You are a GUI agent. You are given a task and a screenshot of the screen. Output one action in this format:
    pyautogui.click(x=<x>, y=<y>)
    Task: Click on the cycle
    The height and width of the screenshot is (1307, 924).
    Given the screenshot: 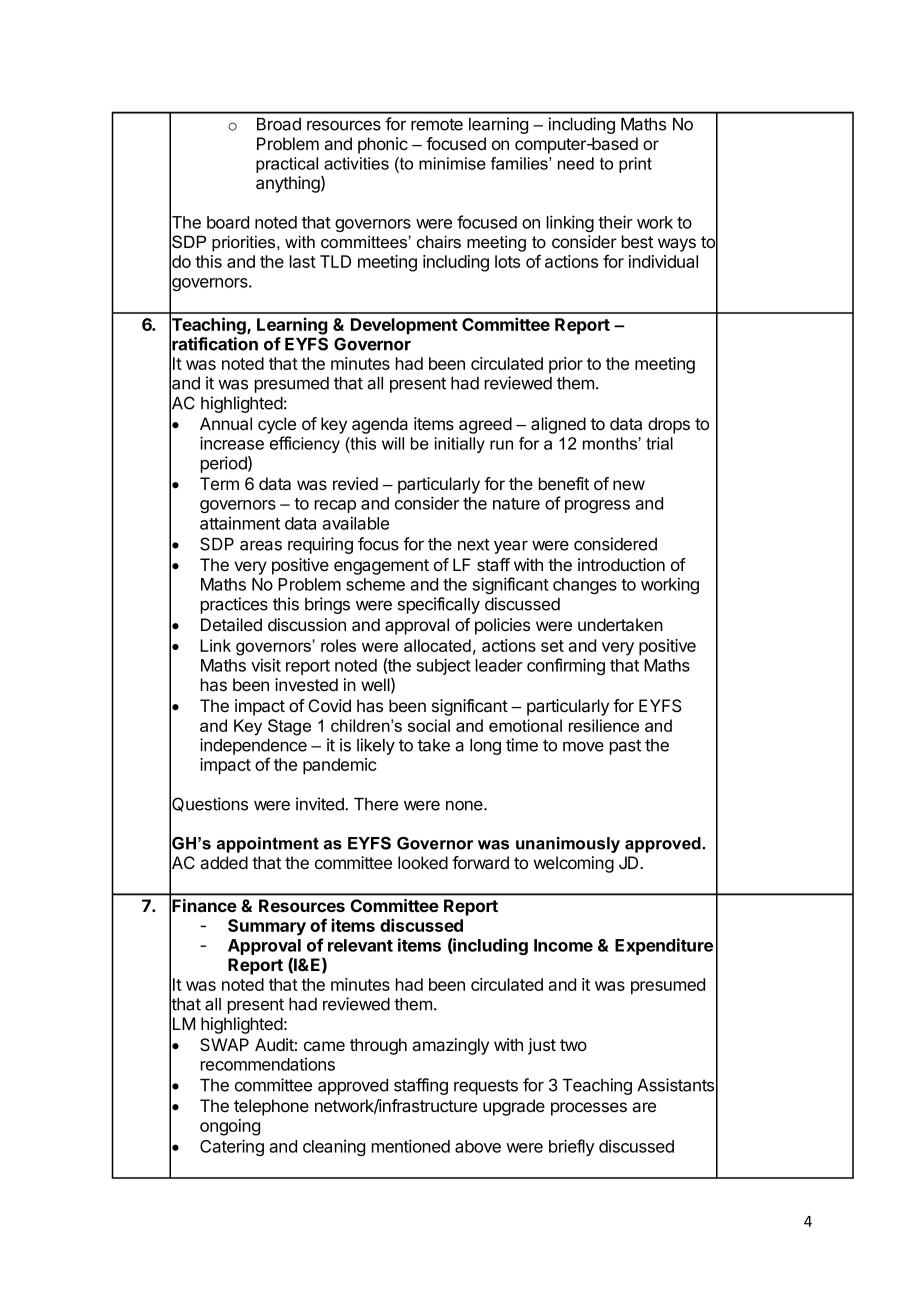 What is the action you would take?
    pyautogui.click(x=277, y=425)
